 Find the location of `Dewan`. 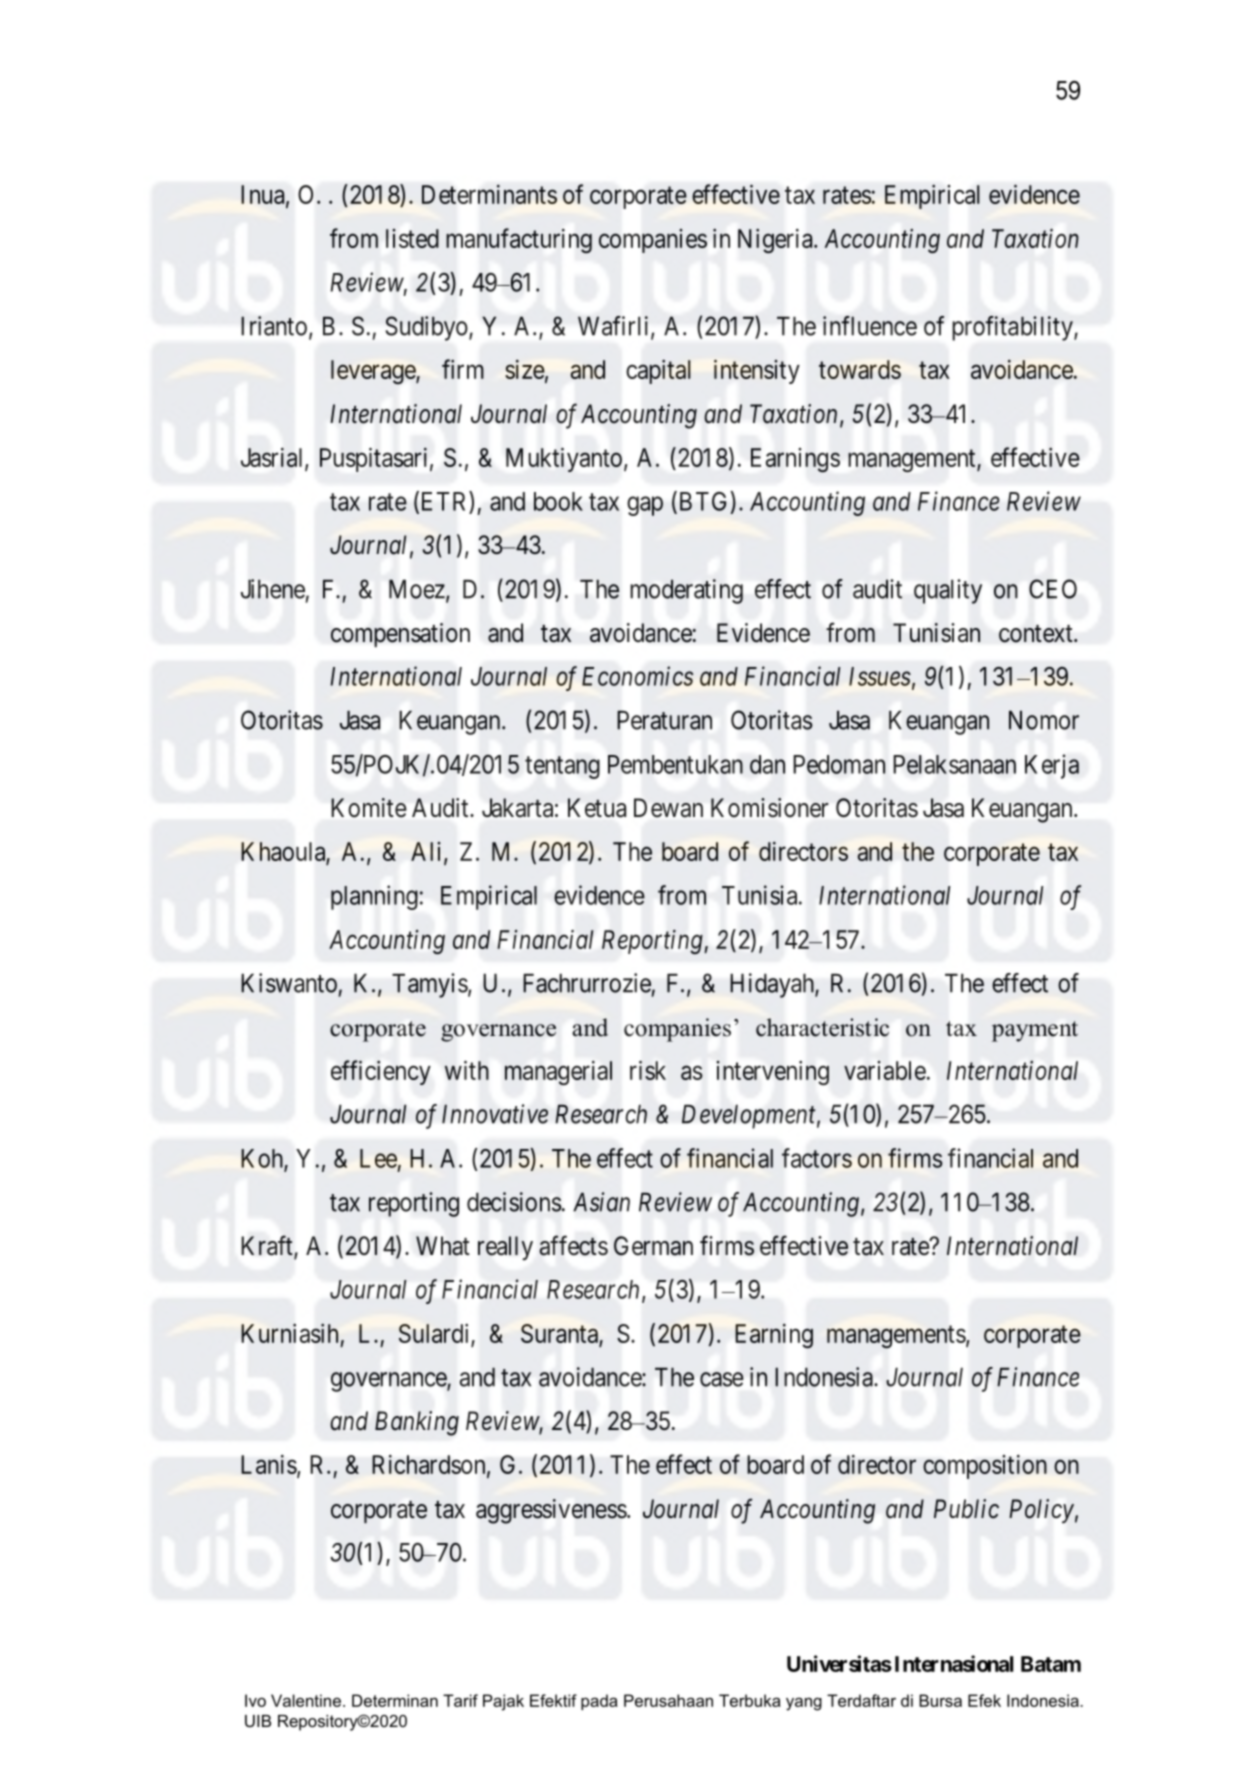

Dewan is located at coordinates (668, 807).
